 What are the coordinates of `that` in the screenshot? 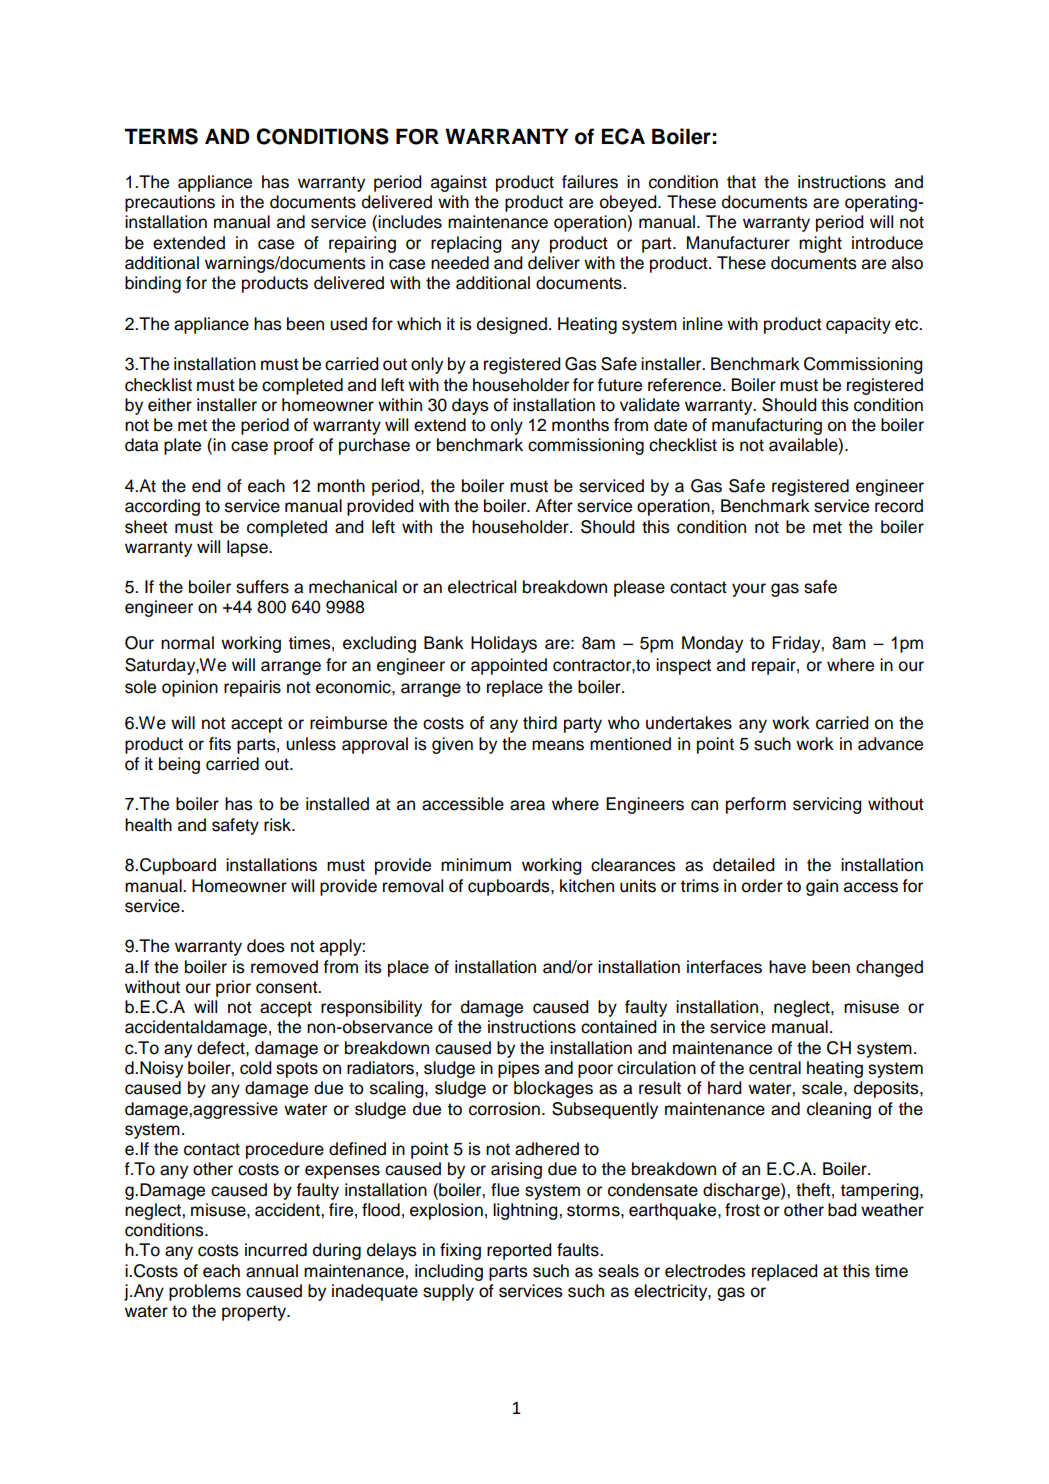 It's located at (741, 182).
